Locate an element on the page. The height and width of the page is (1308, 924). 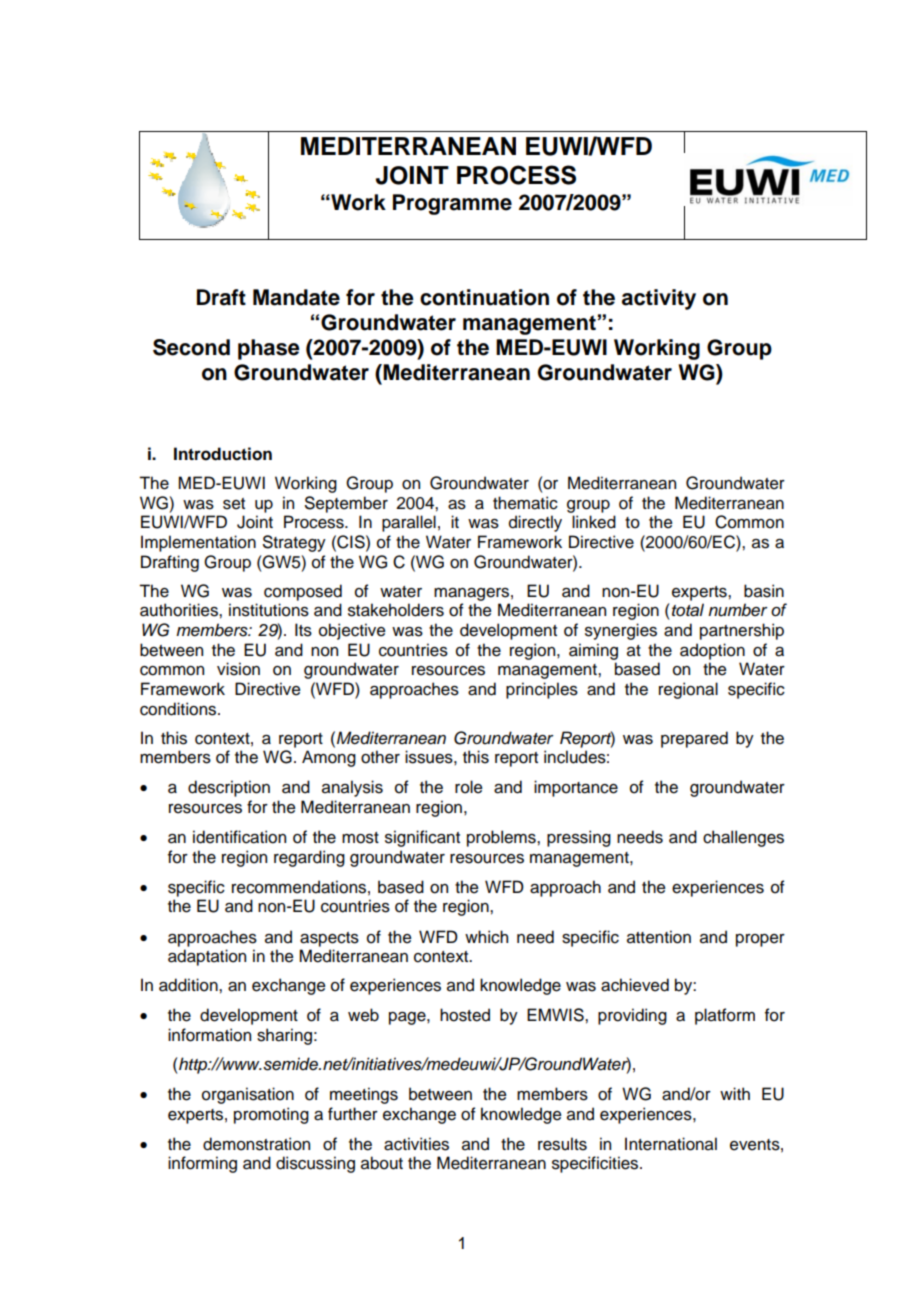
linked is located at coordinates (594, 522).
